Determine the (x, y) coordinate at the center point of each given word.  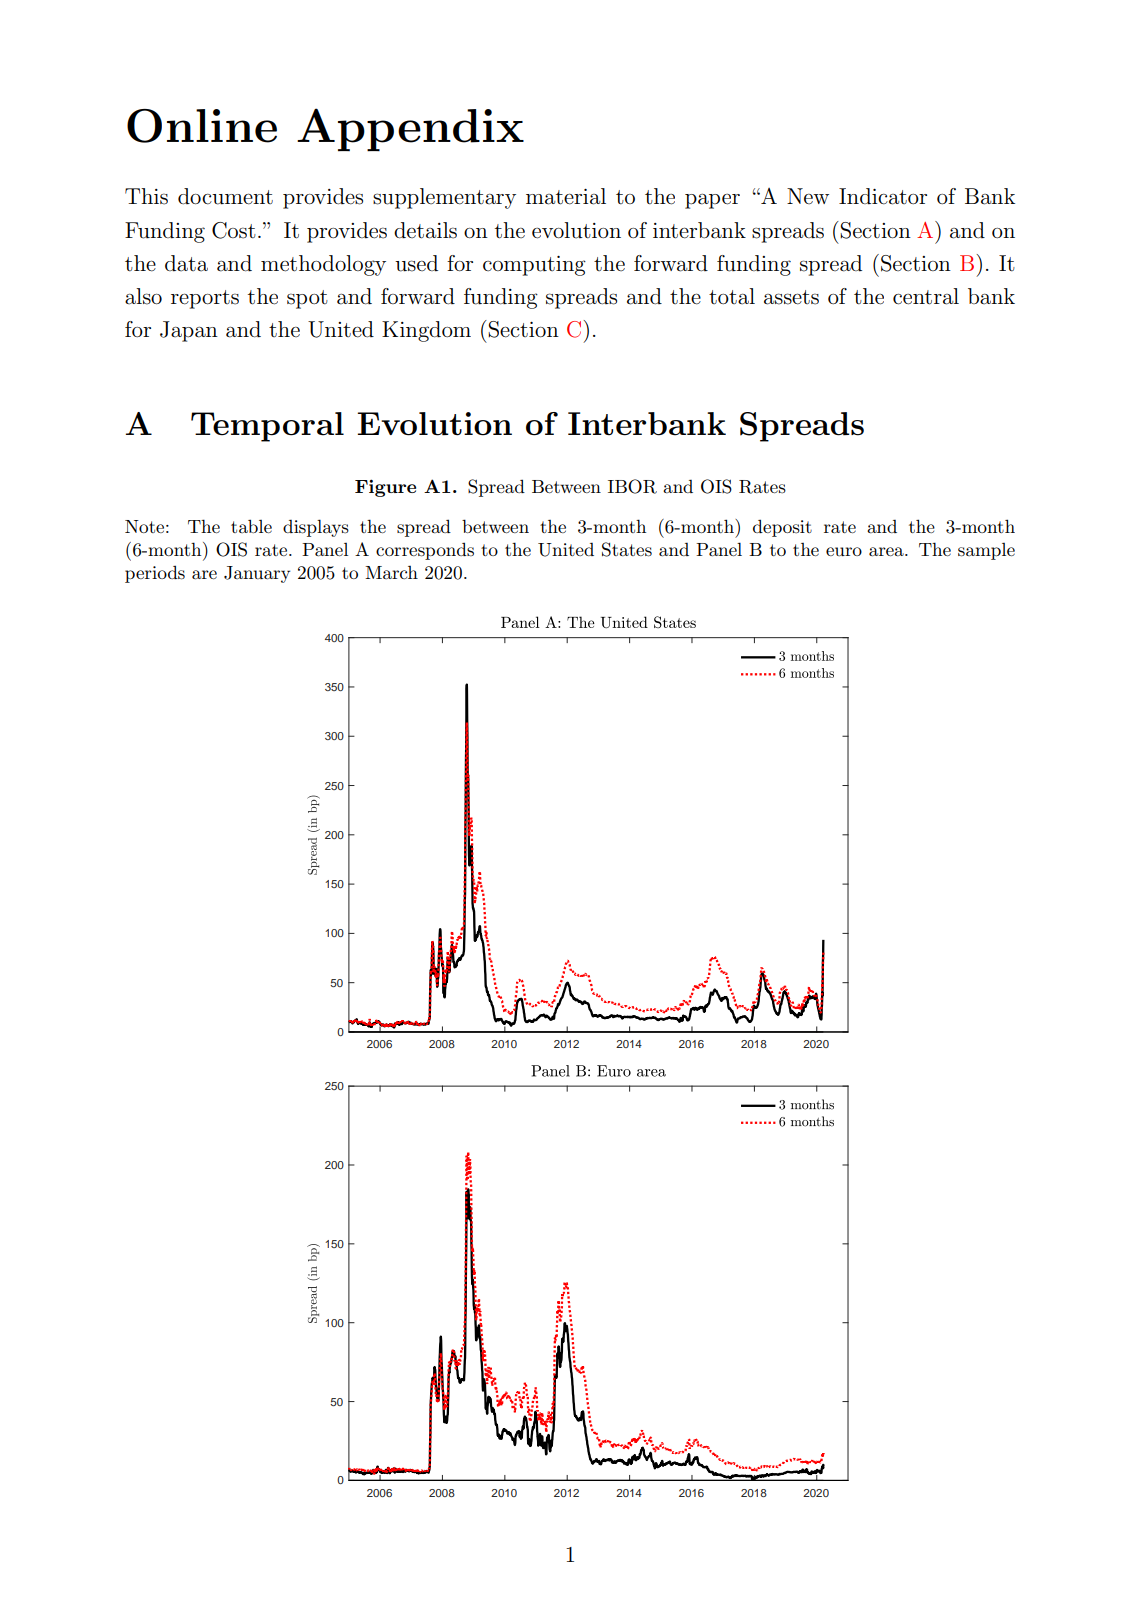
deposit (782, 528)
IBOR (632, 486)
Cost (234, 230)
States (627, 549)
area (887, 551)
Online (202, 126)
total (732, 296)
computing (534, 266)
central (926, 296)
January (257, 574)
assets (791, 297)
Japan (189, 331)
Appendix (410, 130)
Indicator (883, 196)
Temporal (267, 427)
